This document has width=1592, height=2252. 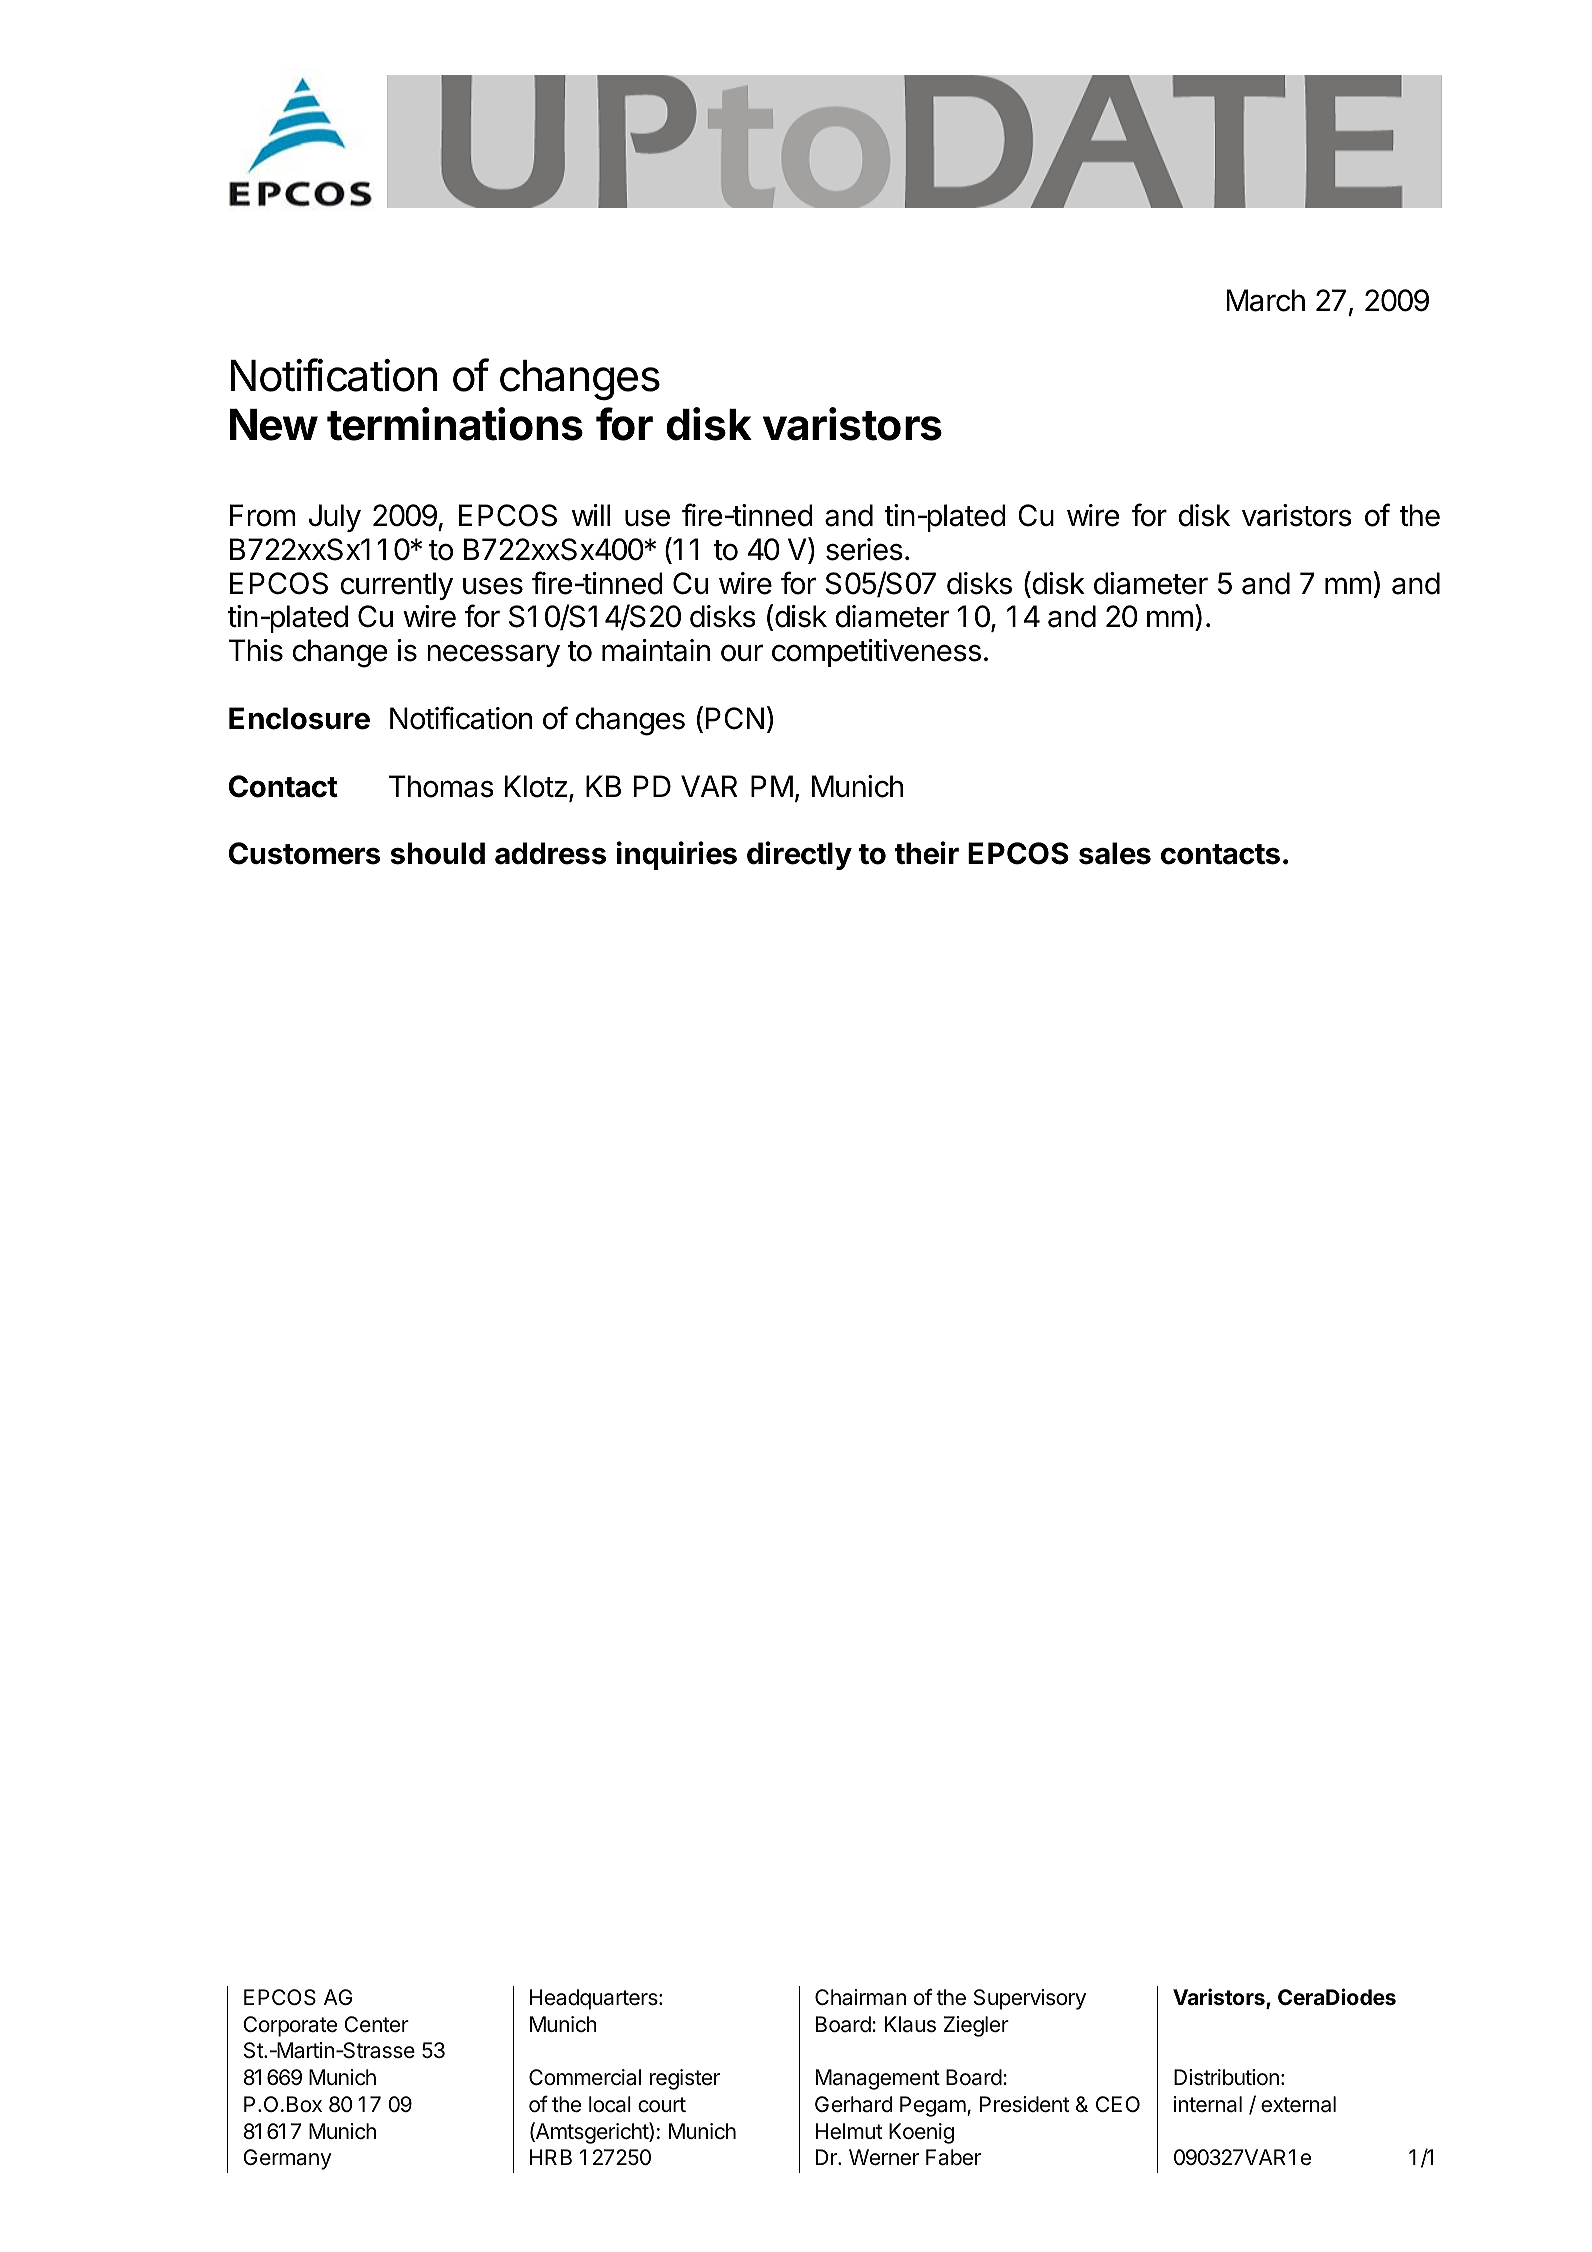 What do you see at coordinates (376, 2024) in the document?
I see `Center` at bounding box center [376, 2024].
